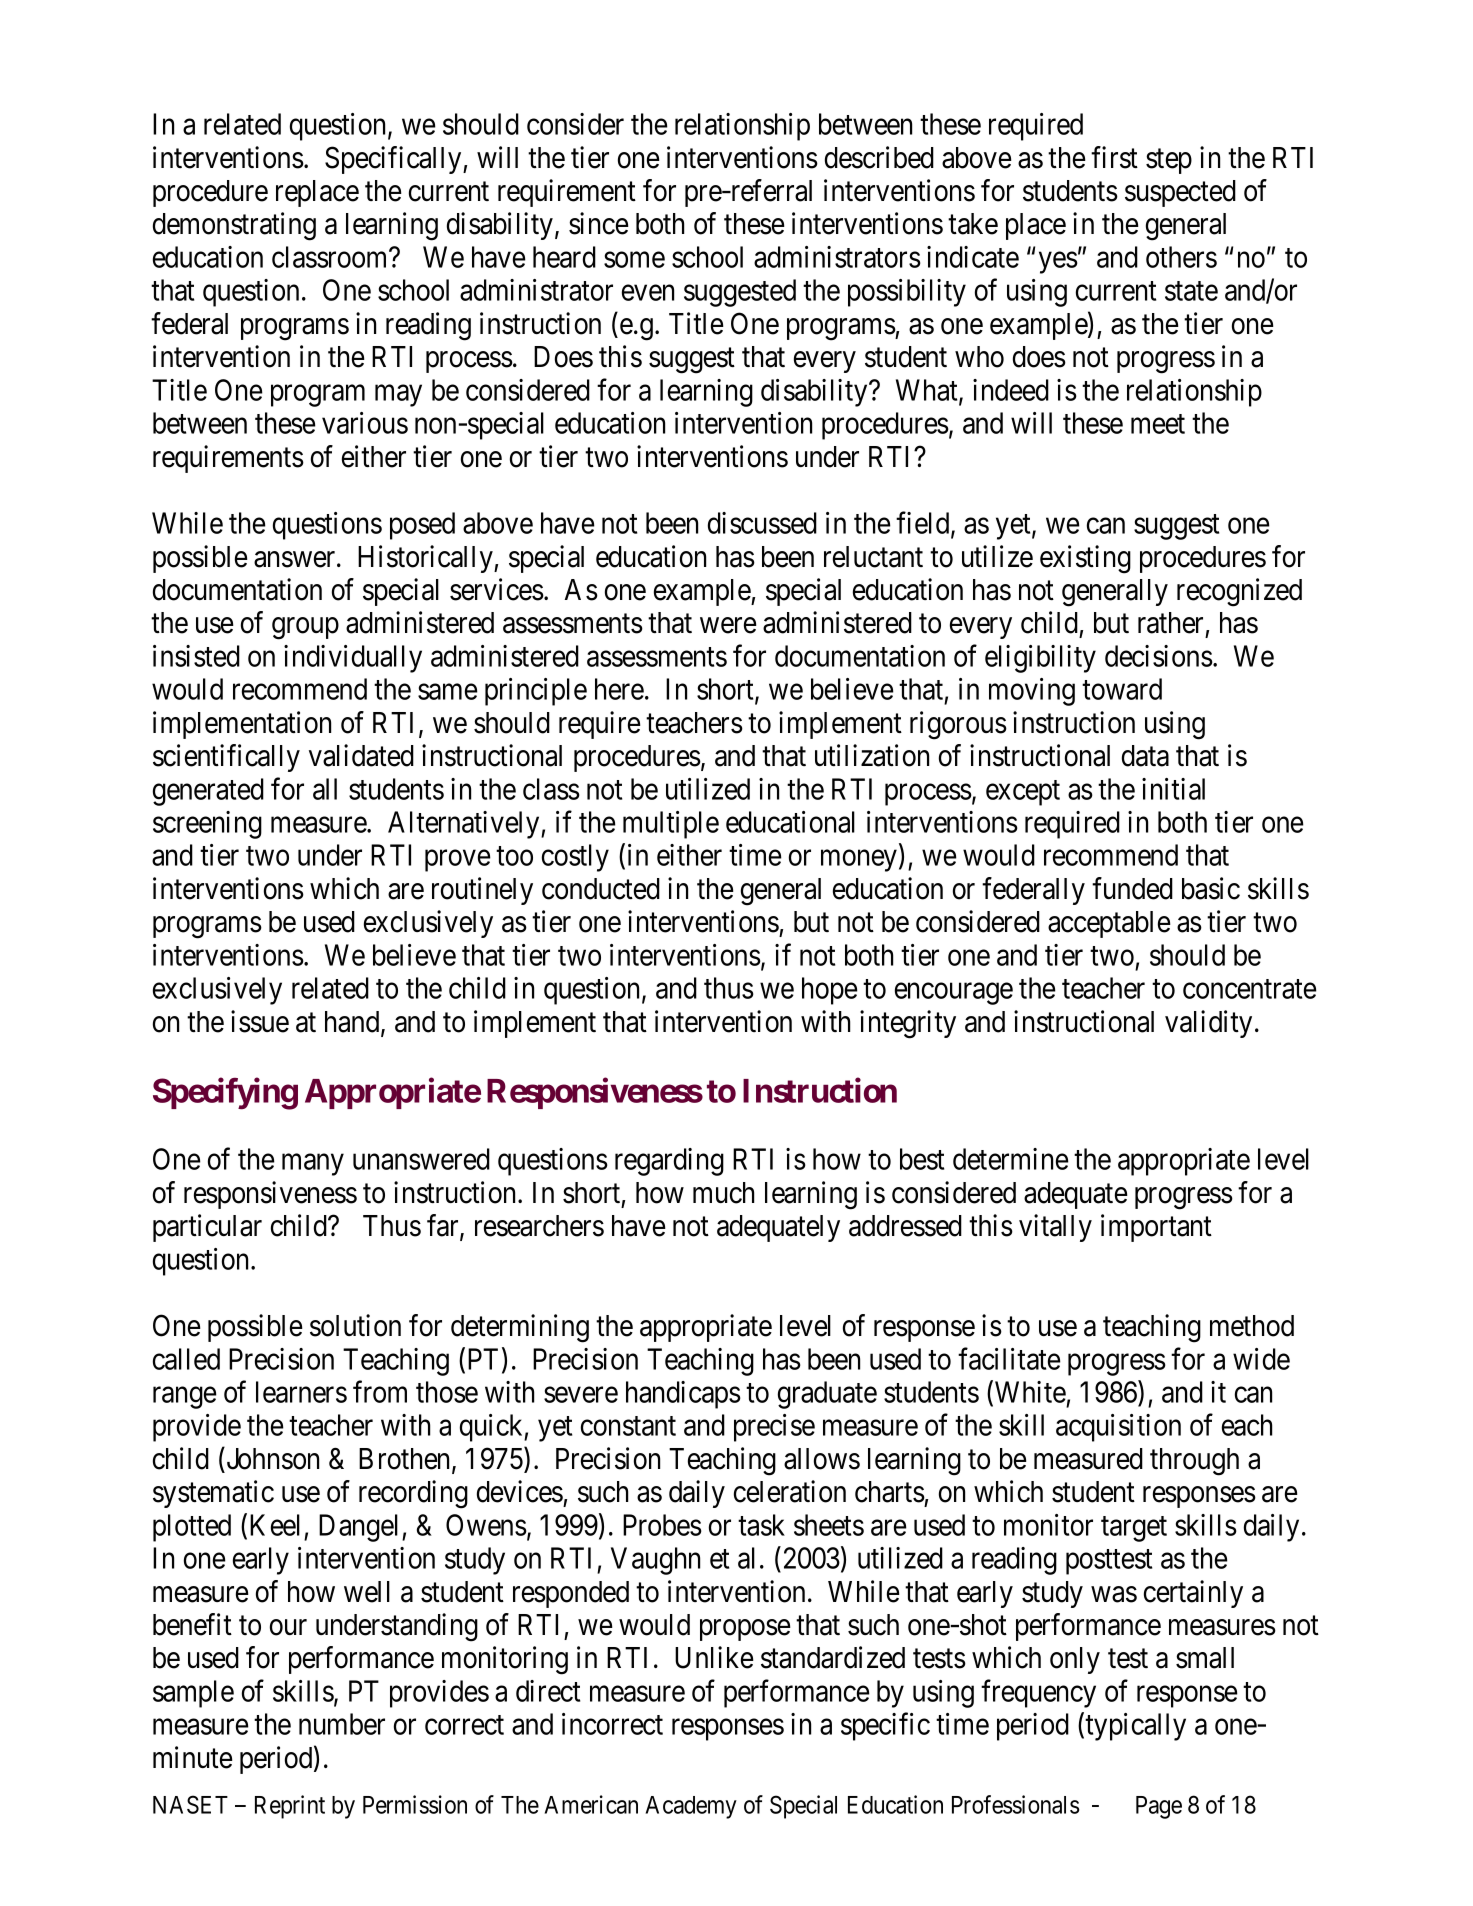 The height and width of the screenshot is (1906, 1473). What do you see at coordinates (1180, 193) in the screenshot?
I see `suspected` at bounding box center [1180, 193].
